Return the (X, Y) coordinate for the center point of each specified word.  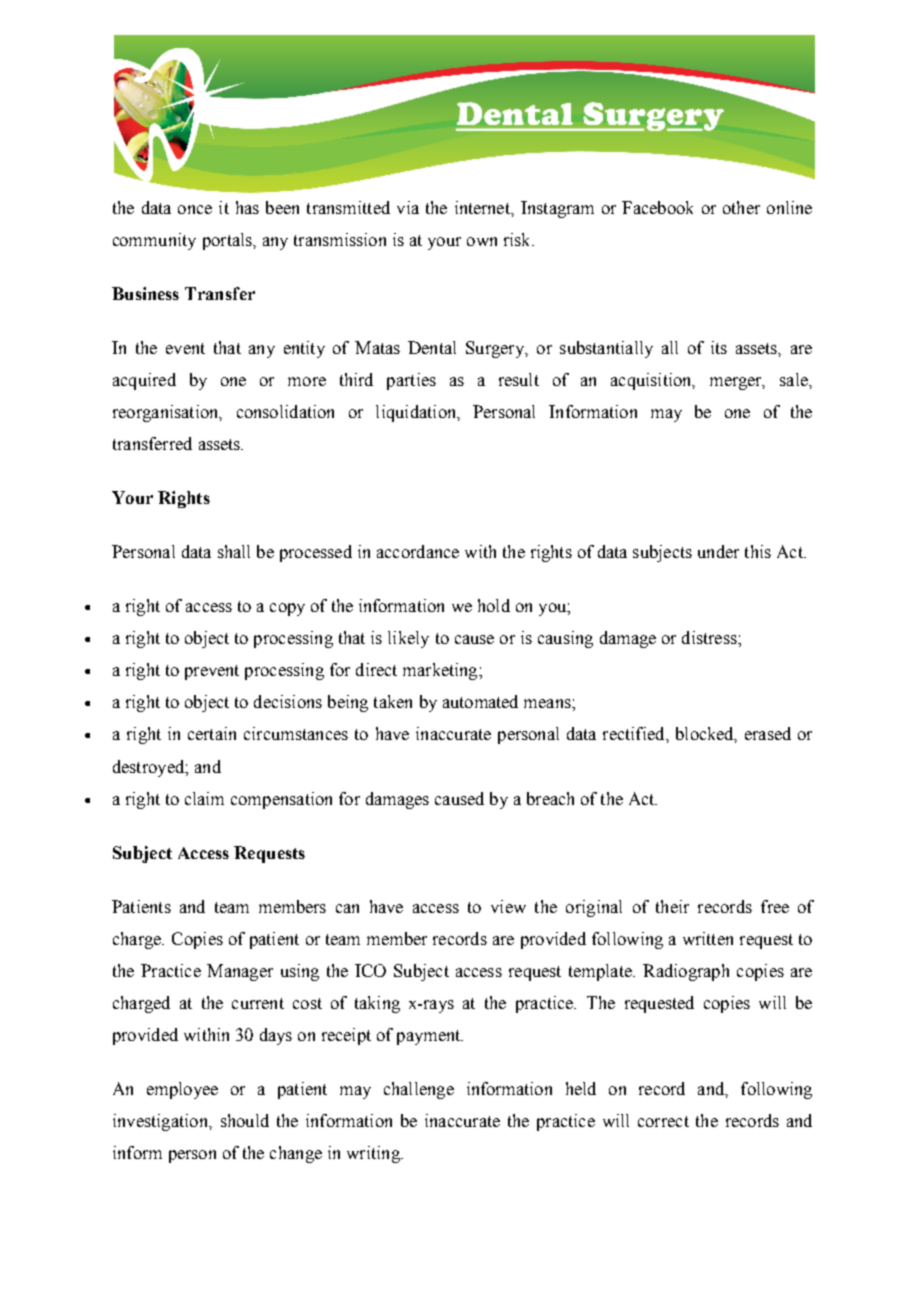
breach (550, 798)
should (245, 1120)
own (482, 241)
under (718, 551)
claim (204, 798)
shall (234, 551)
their (672, 906)
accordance (418, 551)
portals (228, 241)
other (741, 207)
